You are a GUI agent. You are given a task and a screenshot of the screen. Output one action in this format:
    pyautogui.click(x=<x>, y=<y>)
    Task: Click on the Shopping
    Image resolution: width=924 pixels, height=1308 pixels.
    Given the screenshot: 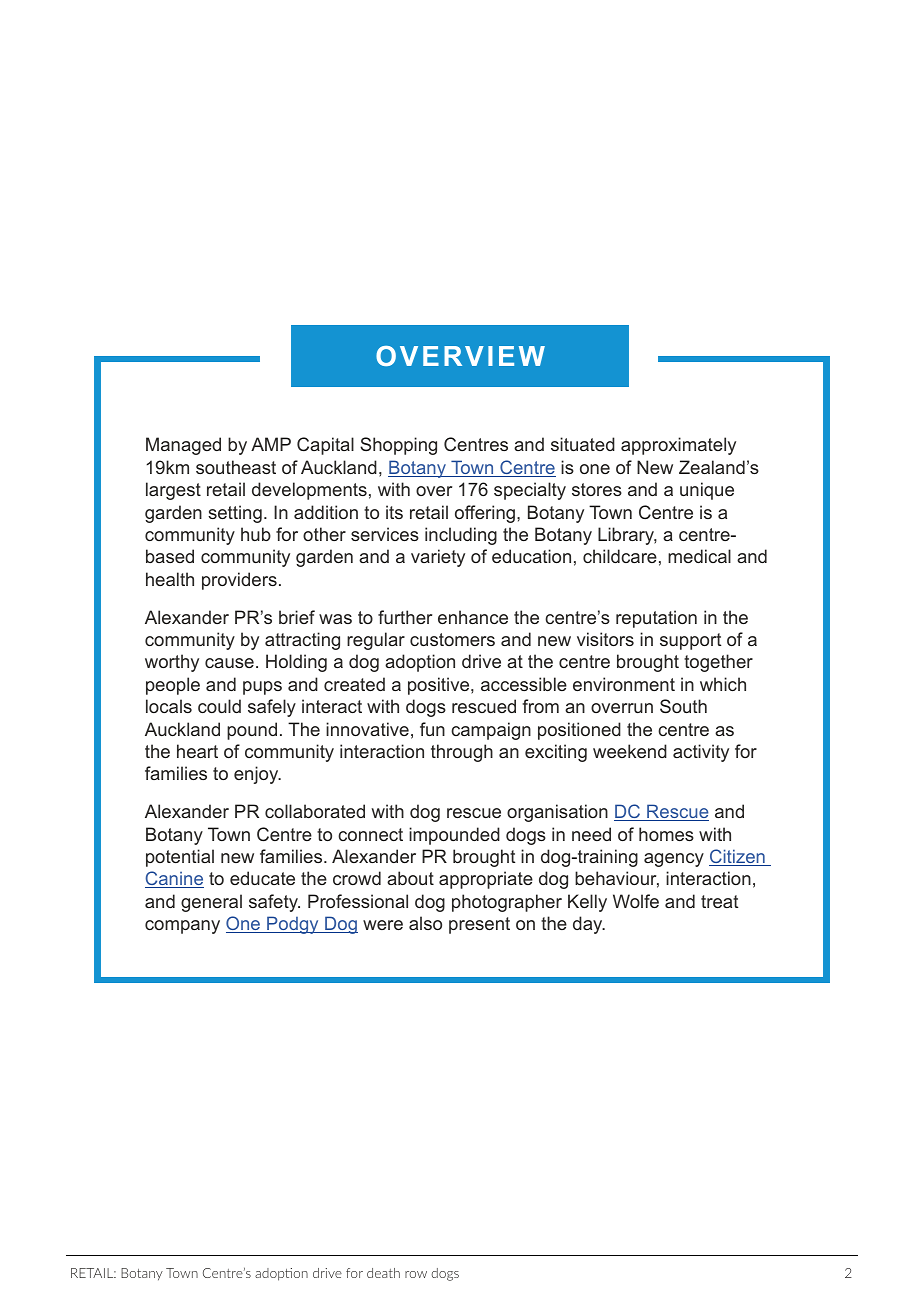 What is the action you would take?
    pyautogui.click(x=398, y=446)
